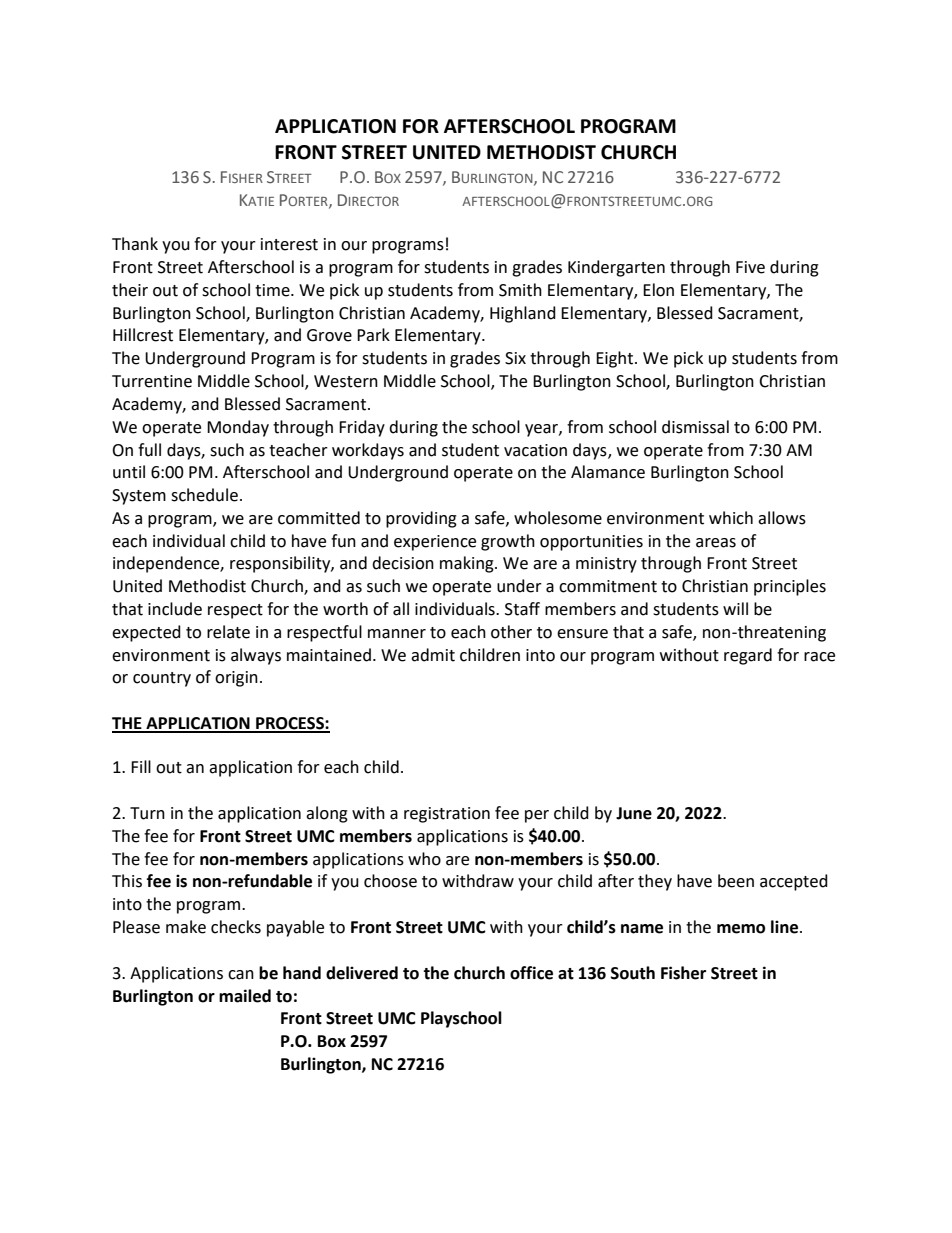  What do you see at coordinates (228, 632) in the page?
I see `relate` at bounding box center [228, 632].
